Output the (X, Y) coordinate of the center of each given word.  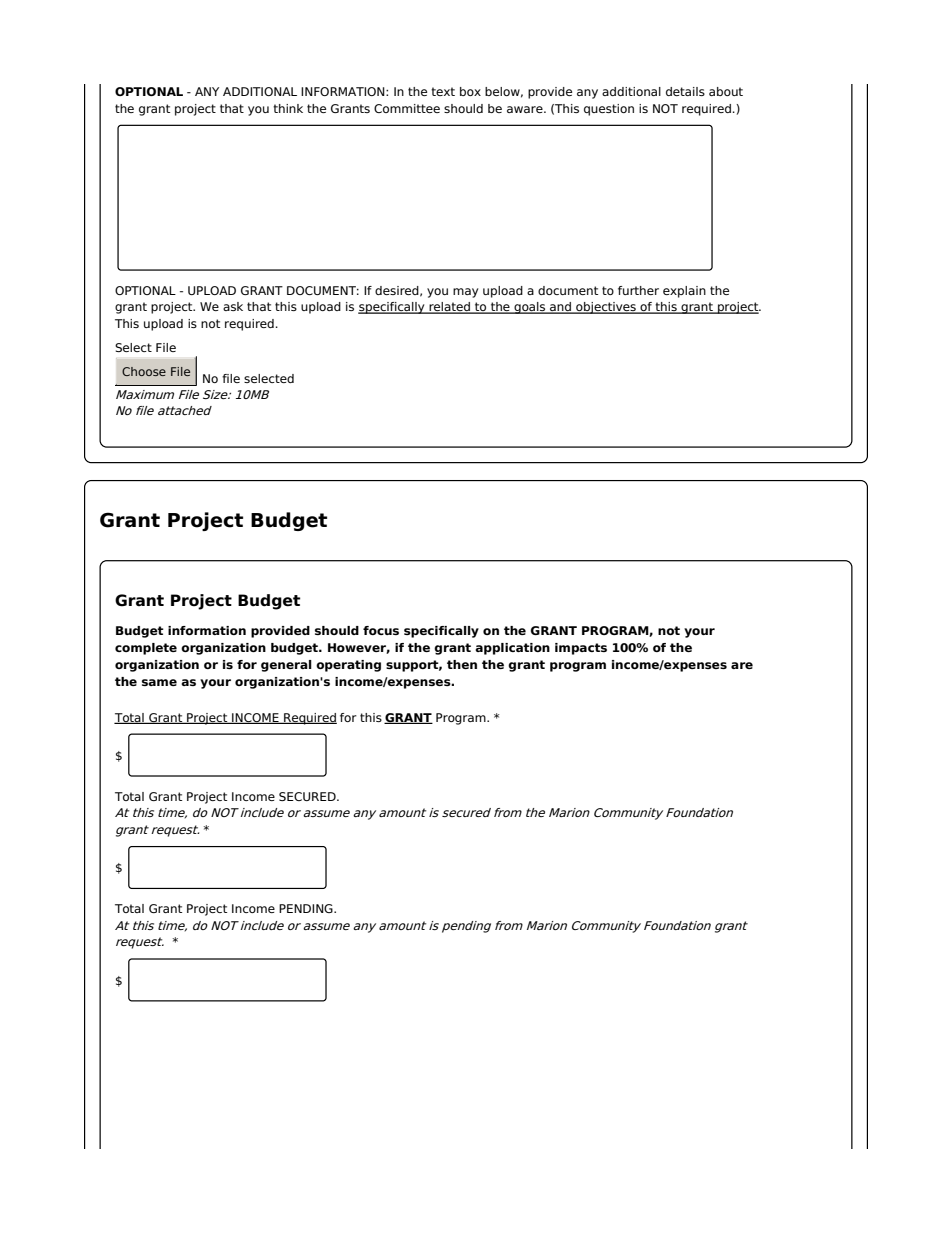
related (450, 308)
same (159, 682)
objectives (606, 308)
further (638, 290)
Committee (407, 108)
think (288, 108)
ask (233, 306)
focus (381, 630)
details (685, 91)
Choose (144, 371)
